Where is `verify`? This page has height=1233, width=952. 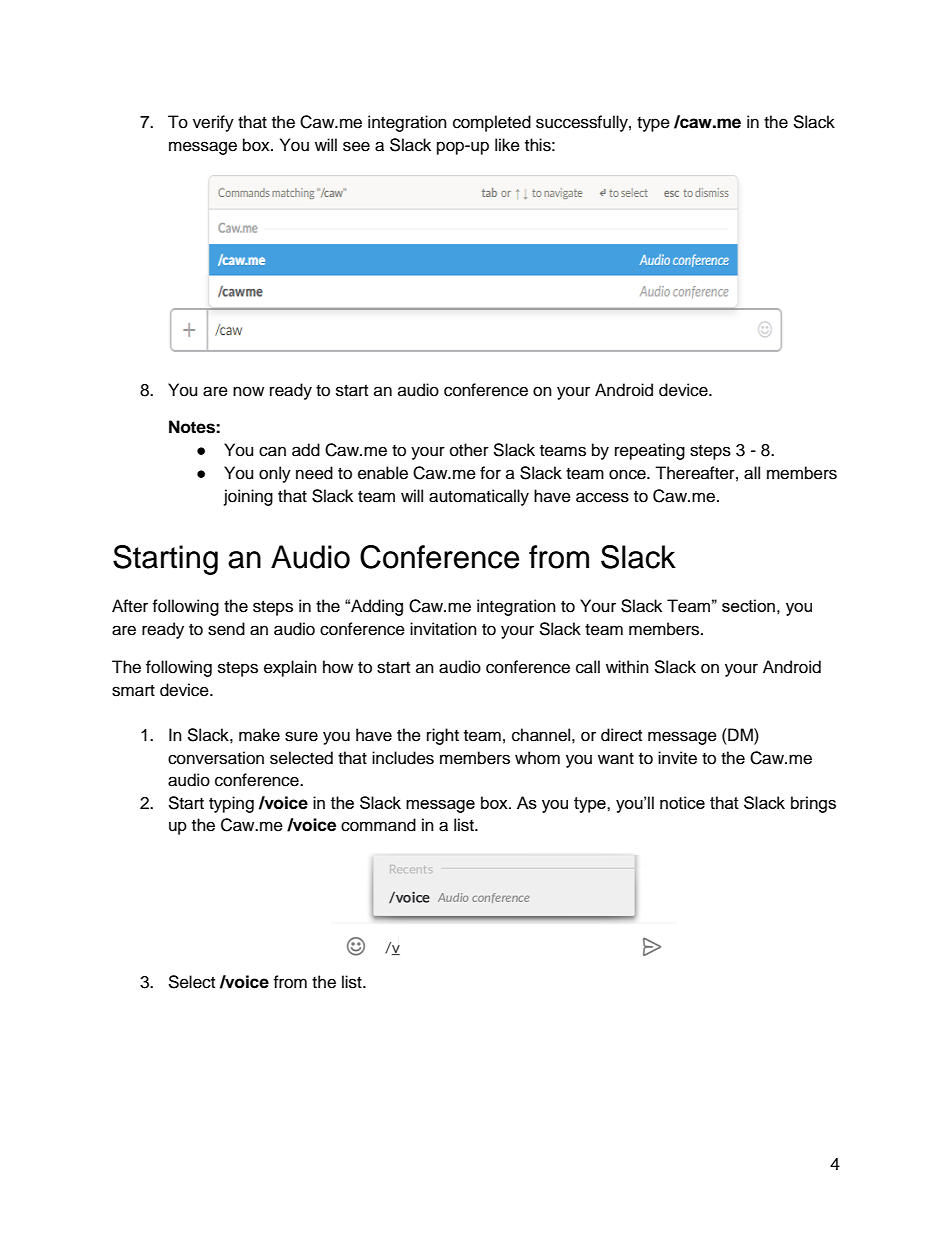
verify is located at coordinates (213, 123).
